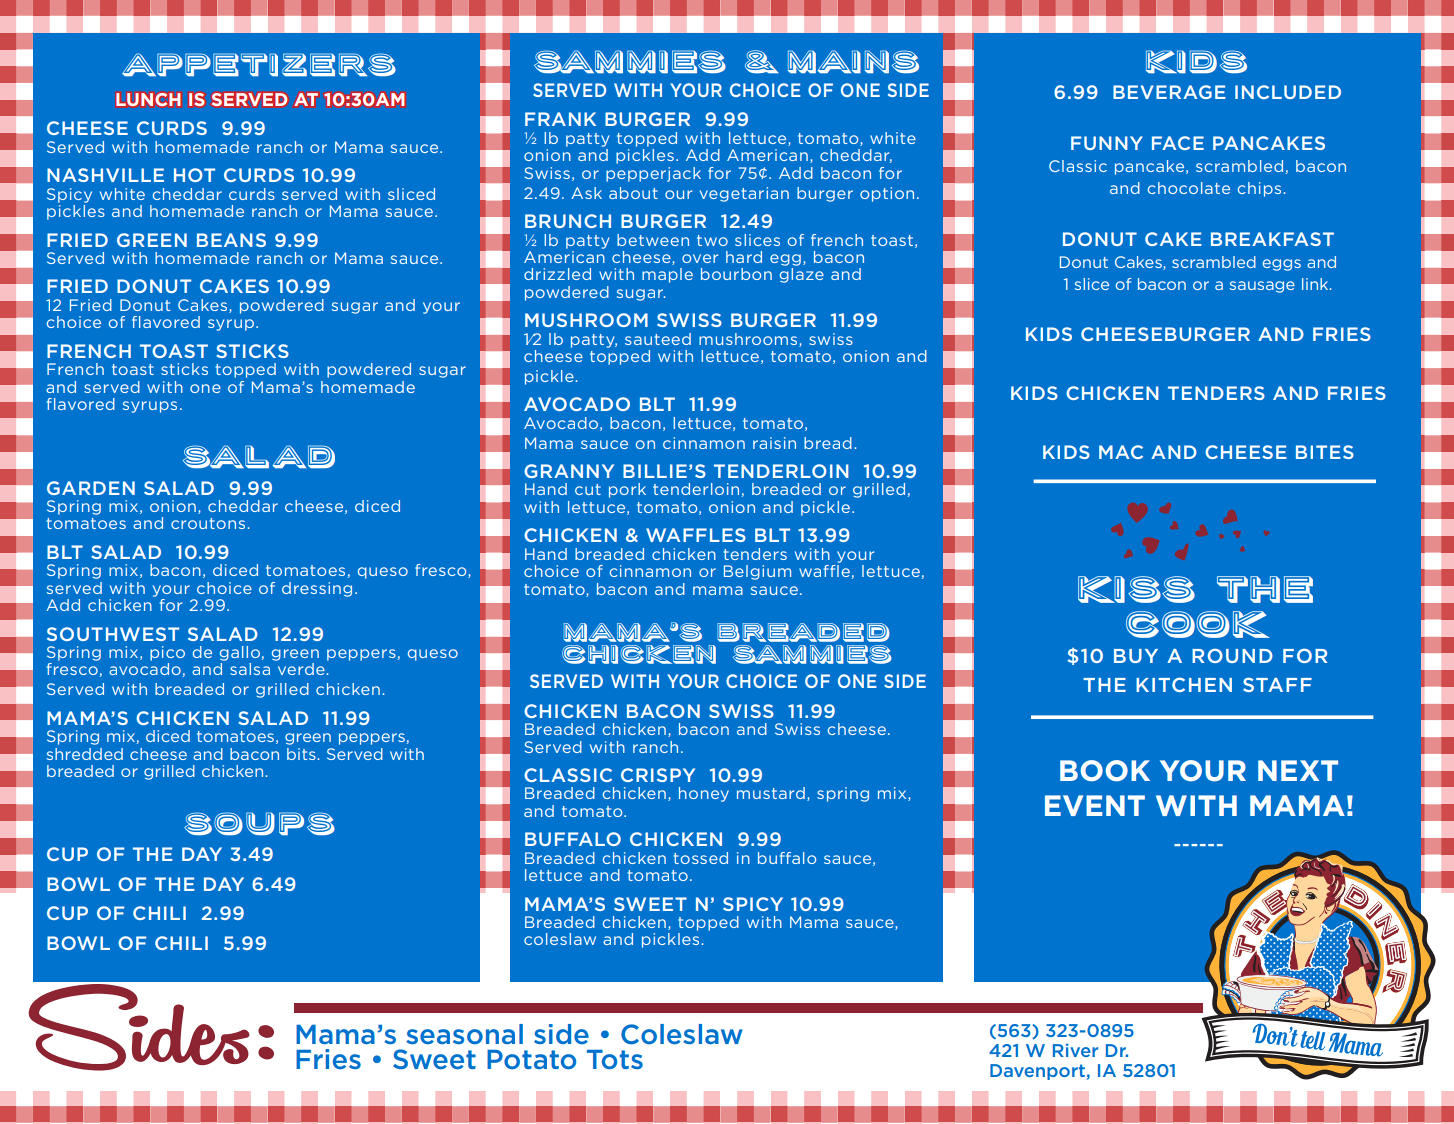 This image has height=1124, width=1454. Describe the element at coordinates (757, 572) in the image. I see `Belgium` at that location.
